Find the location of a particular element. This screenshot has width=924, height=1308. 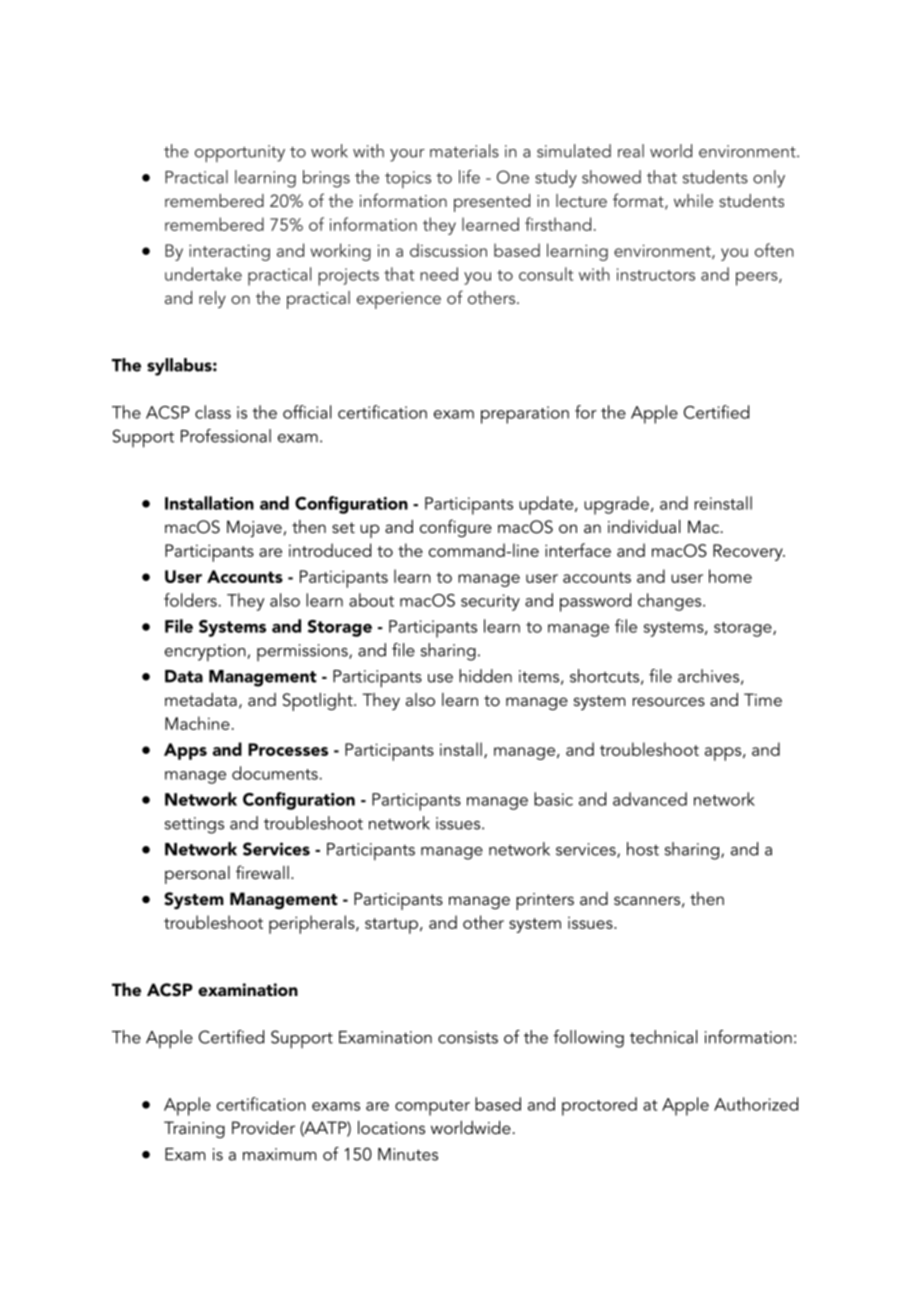

Provider is located at coordinates (263, 1127).
